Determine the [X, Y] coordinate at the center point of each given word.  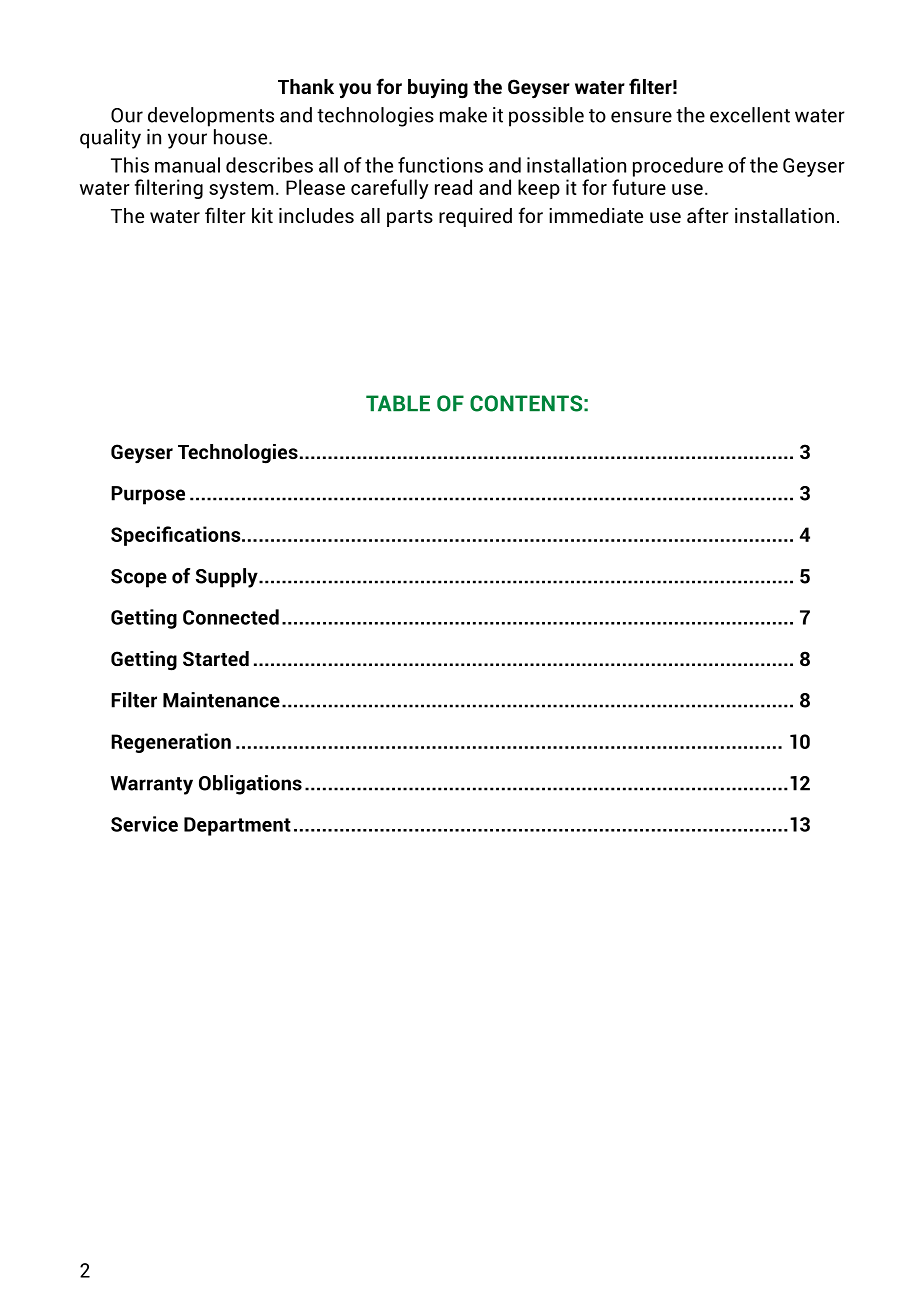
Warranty [152, 785]
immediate [596, 215]
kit [262, 215]
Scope [139, 578]
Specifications [177, 536]
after [708, 215]
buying [438, 89]
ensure [641, 117]
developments [211, 117]
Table [398, 403]
